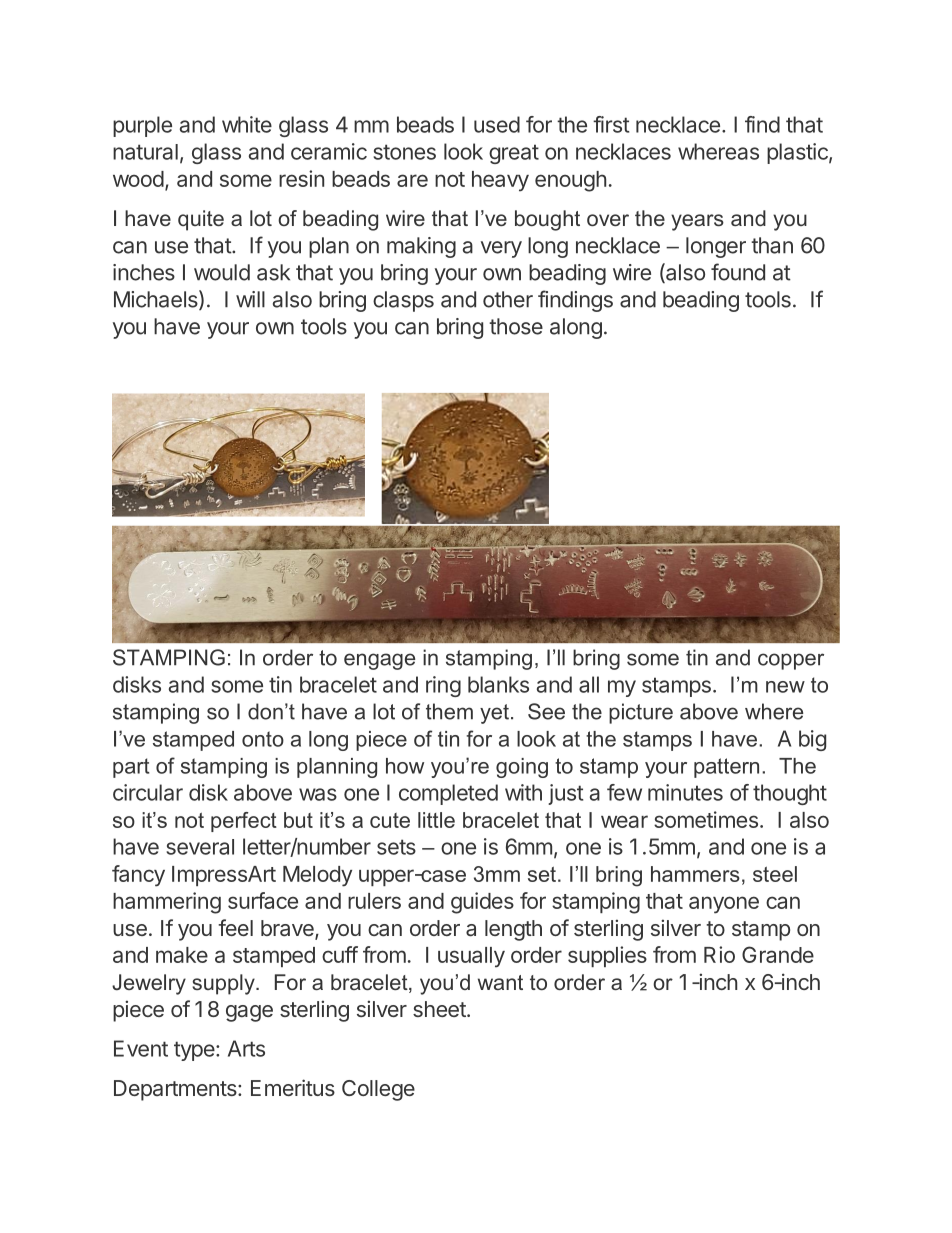  Describe the element at coordinates (194, 1051) in the screenshot. I see `type` at that location.
